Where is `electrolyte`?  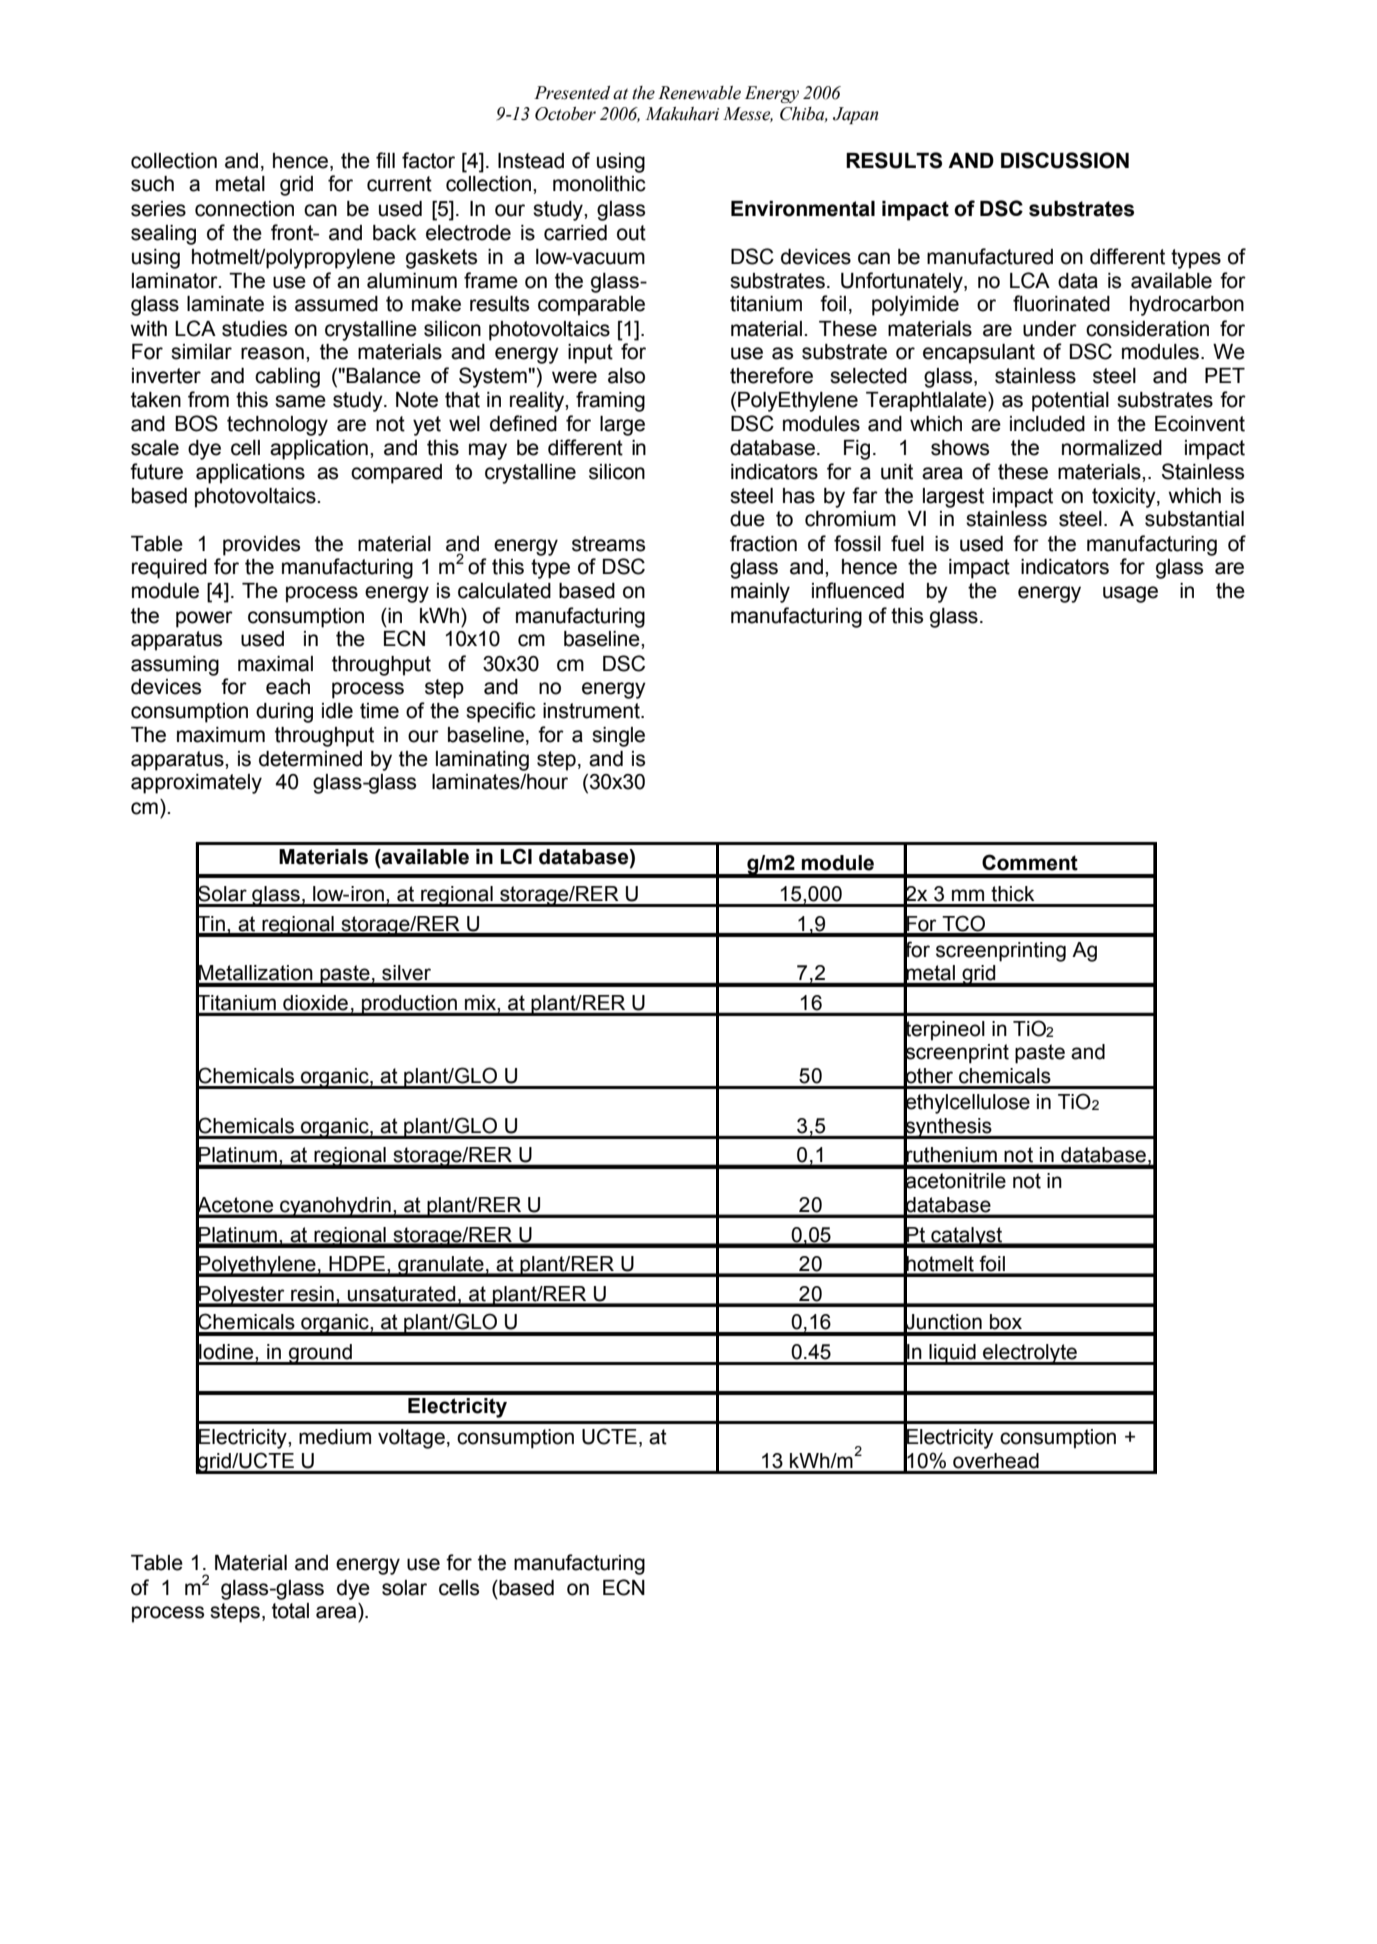
electrolyte is located at coordinates (1030, 1354).
